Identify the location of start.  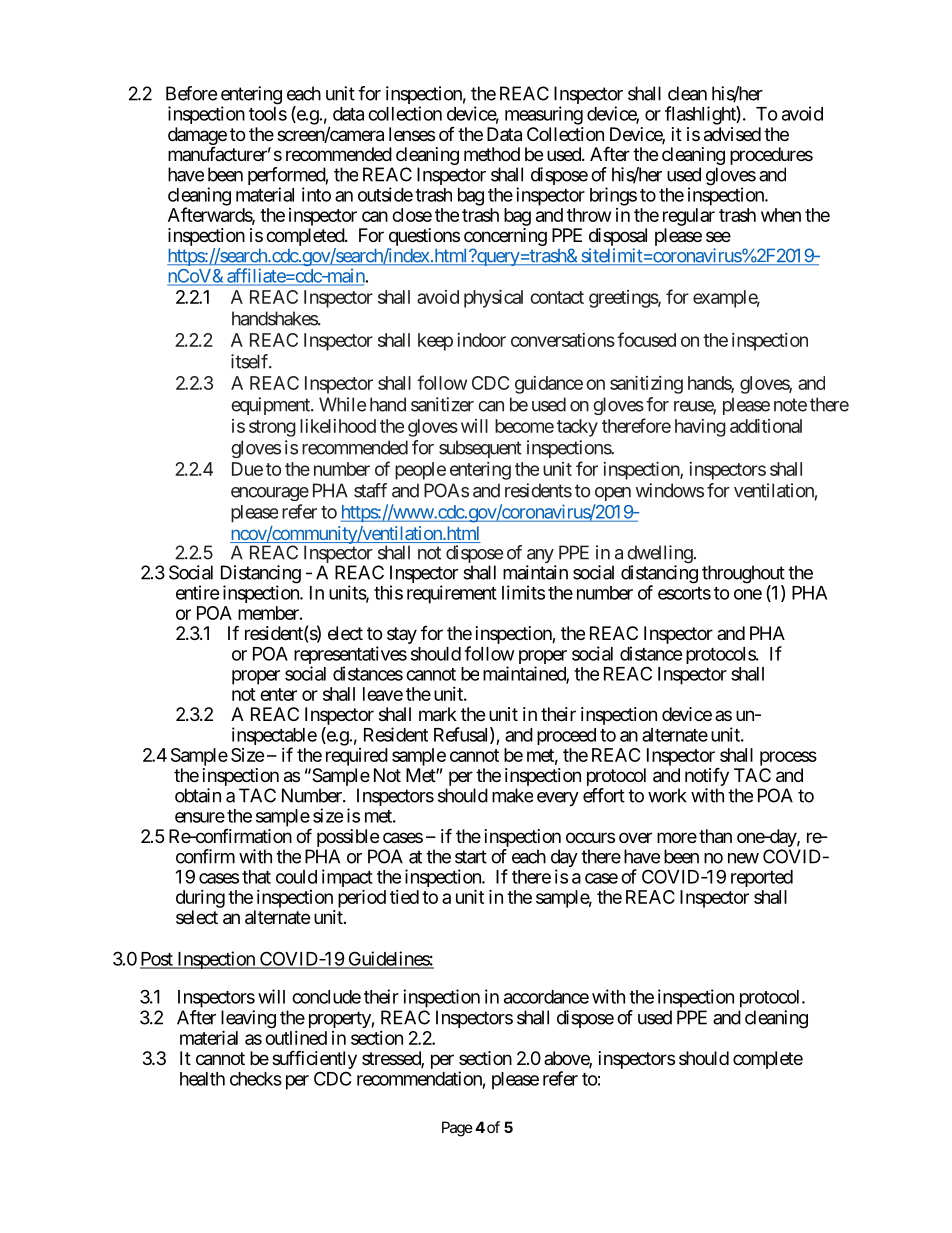
(471, 857).
